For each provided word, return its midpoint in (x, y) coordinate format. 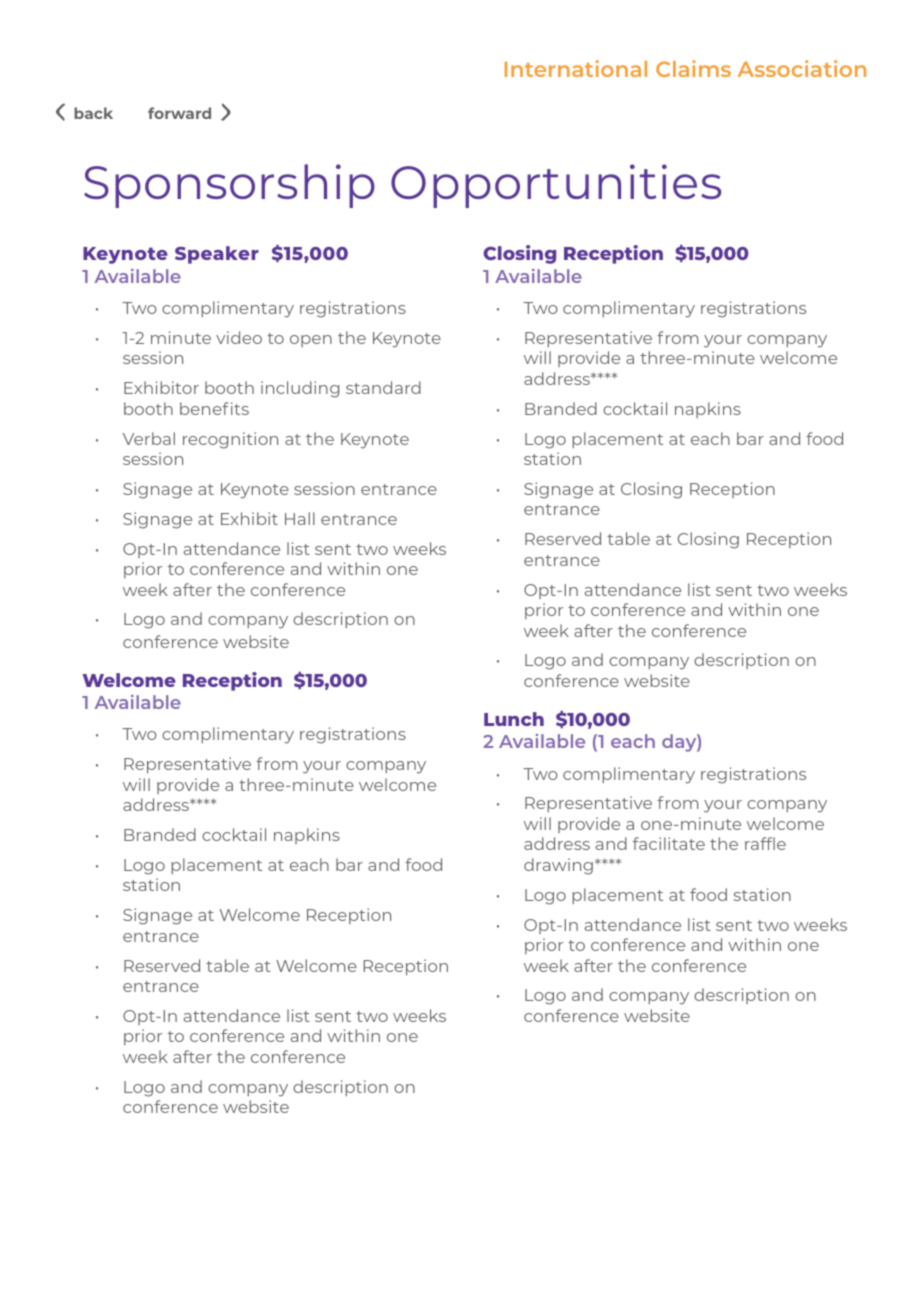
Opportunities (556, 186)
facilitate (669, 843)
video (239, 337)
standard (383, 387)
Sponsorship (229, 186)
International (576, 68)
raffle (765, 843)
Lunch (514, 719)
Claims (693, 68)
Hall (300, 518)
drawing (558, 866)
